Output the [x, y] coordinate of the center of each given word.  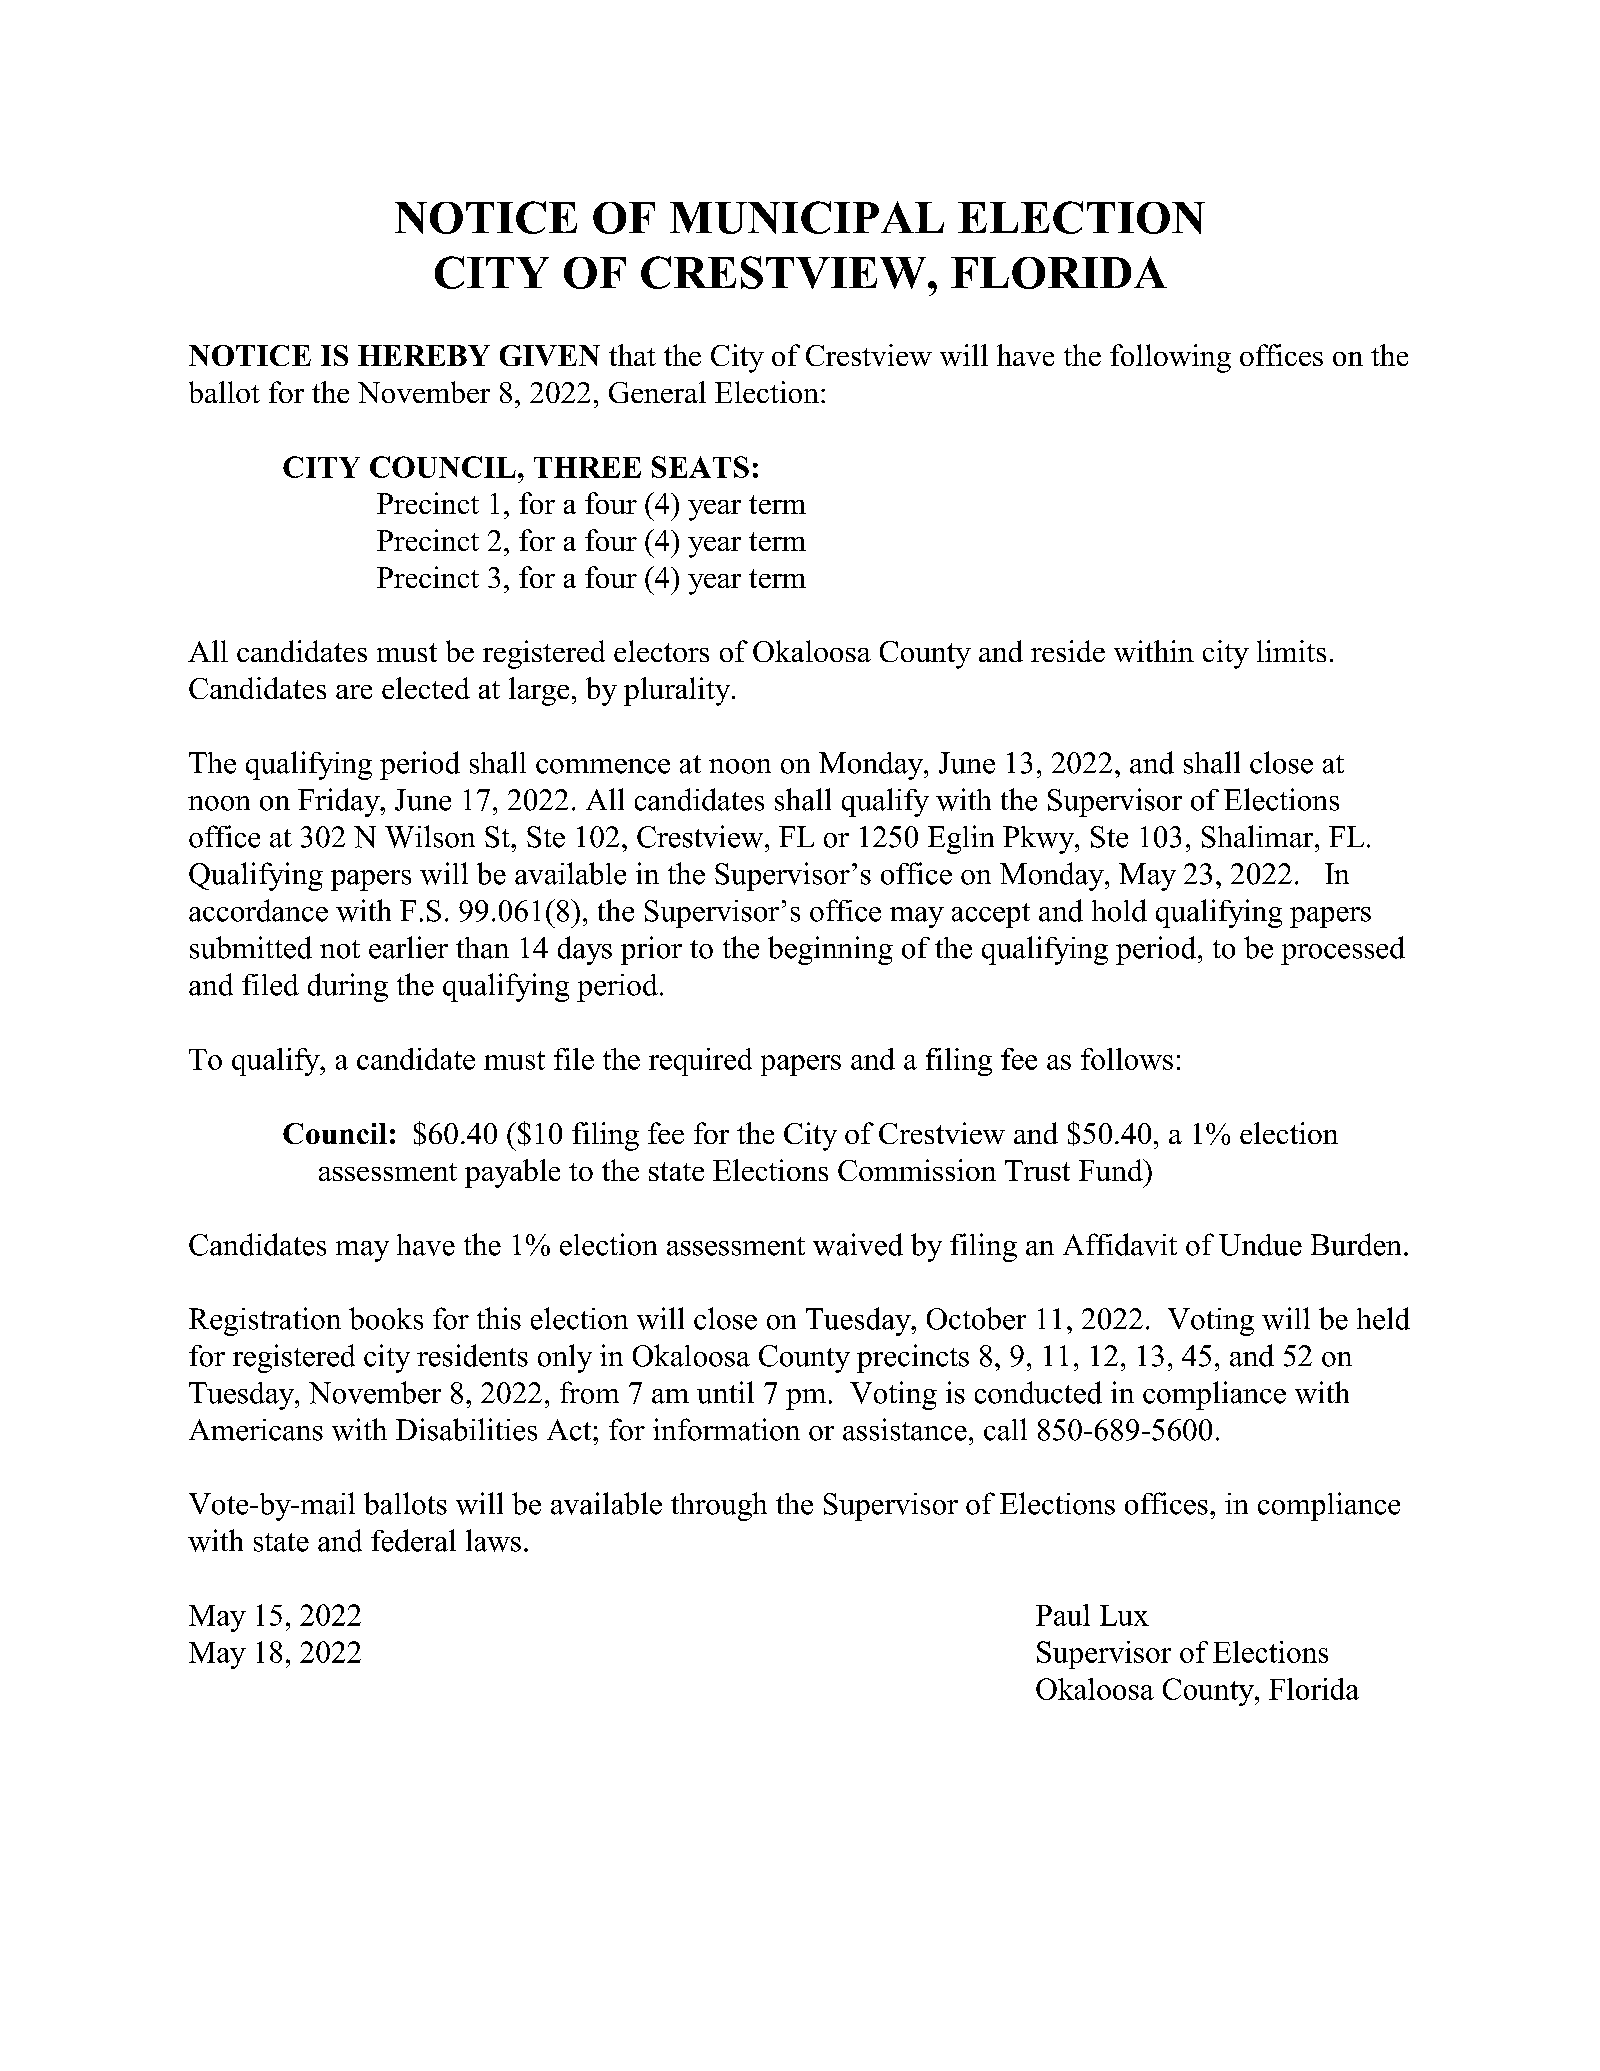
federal [413, 1540]
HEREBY [424, 355]
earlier [408, 947]
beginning [830, 950]
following [1170, 358]
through [719, 1506]
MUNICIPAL [807, 217]
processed [1343, 950]
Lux [1124, 1615]
